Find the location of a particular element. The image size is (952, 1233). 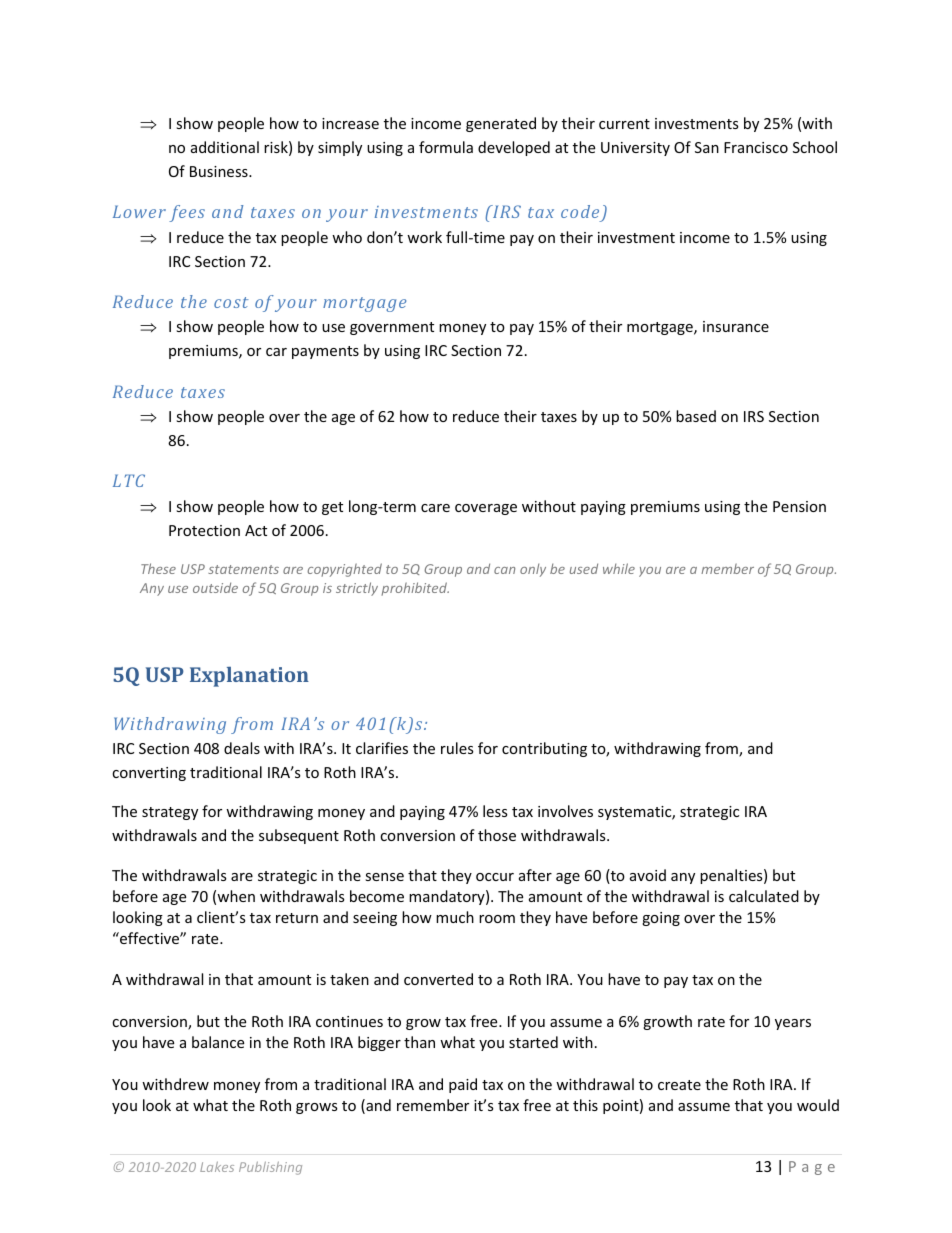

prohibited is located at coordinates (415, 589).
